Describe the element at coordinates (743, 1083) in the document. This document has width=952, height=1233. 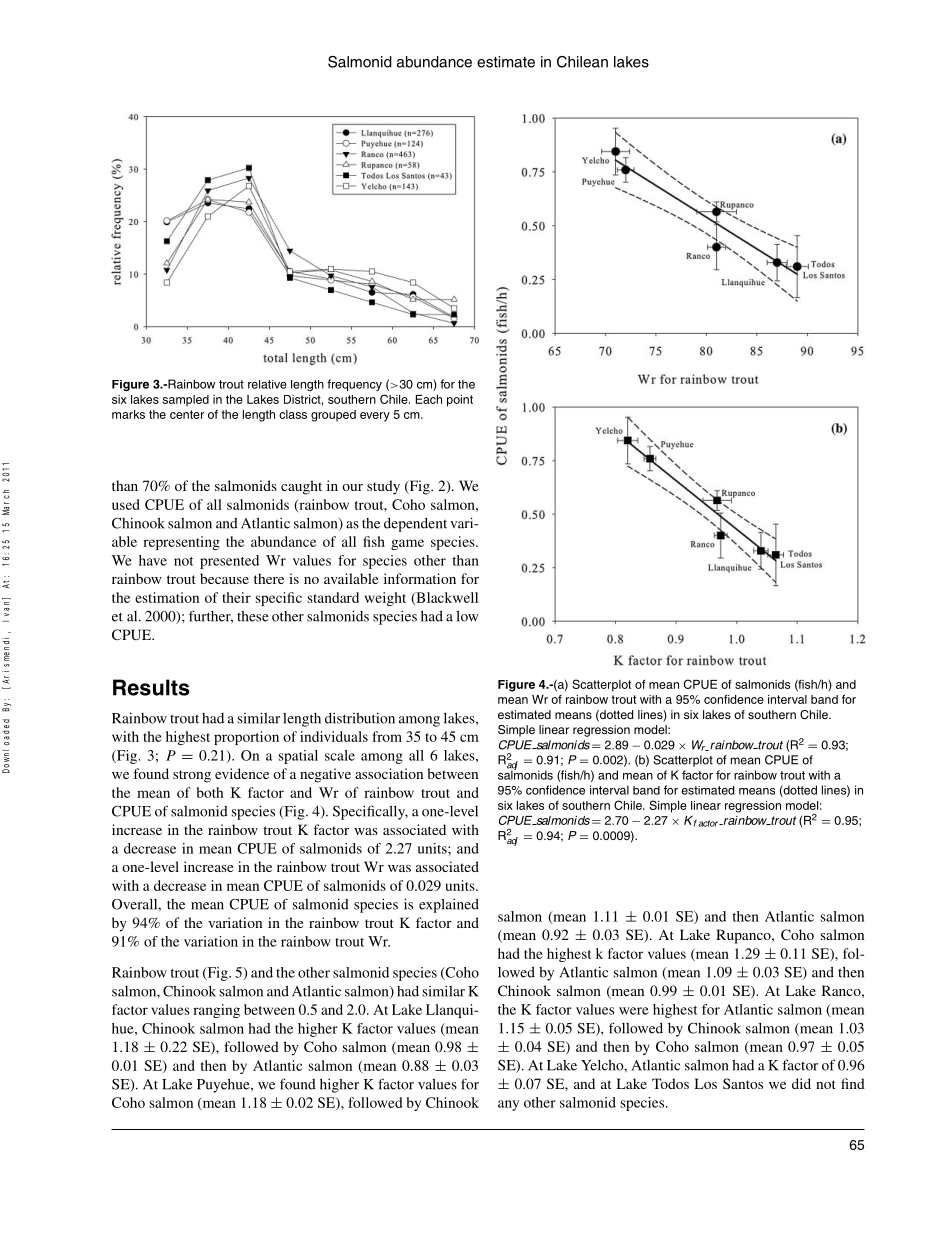
I see `Santos` at that location.
